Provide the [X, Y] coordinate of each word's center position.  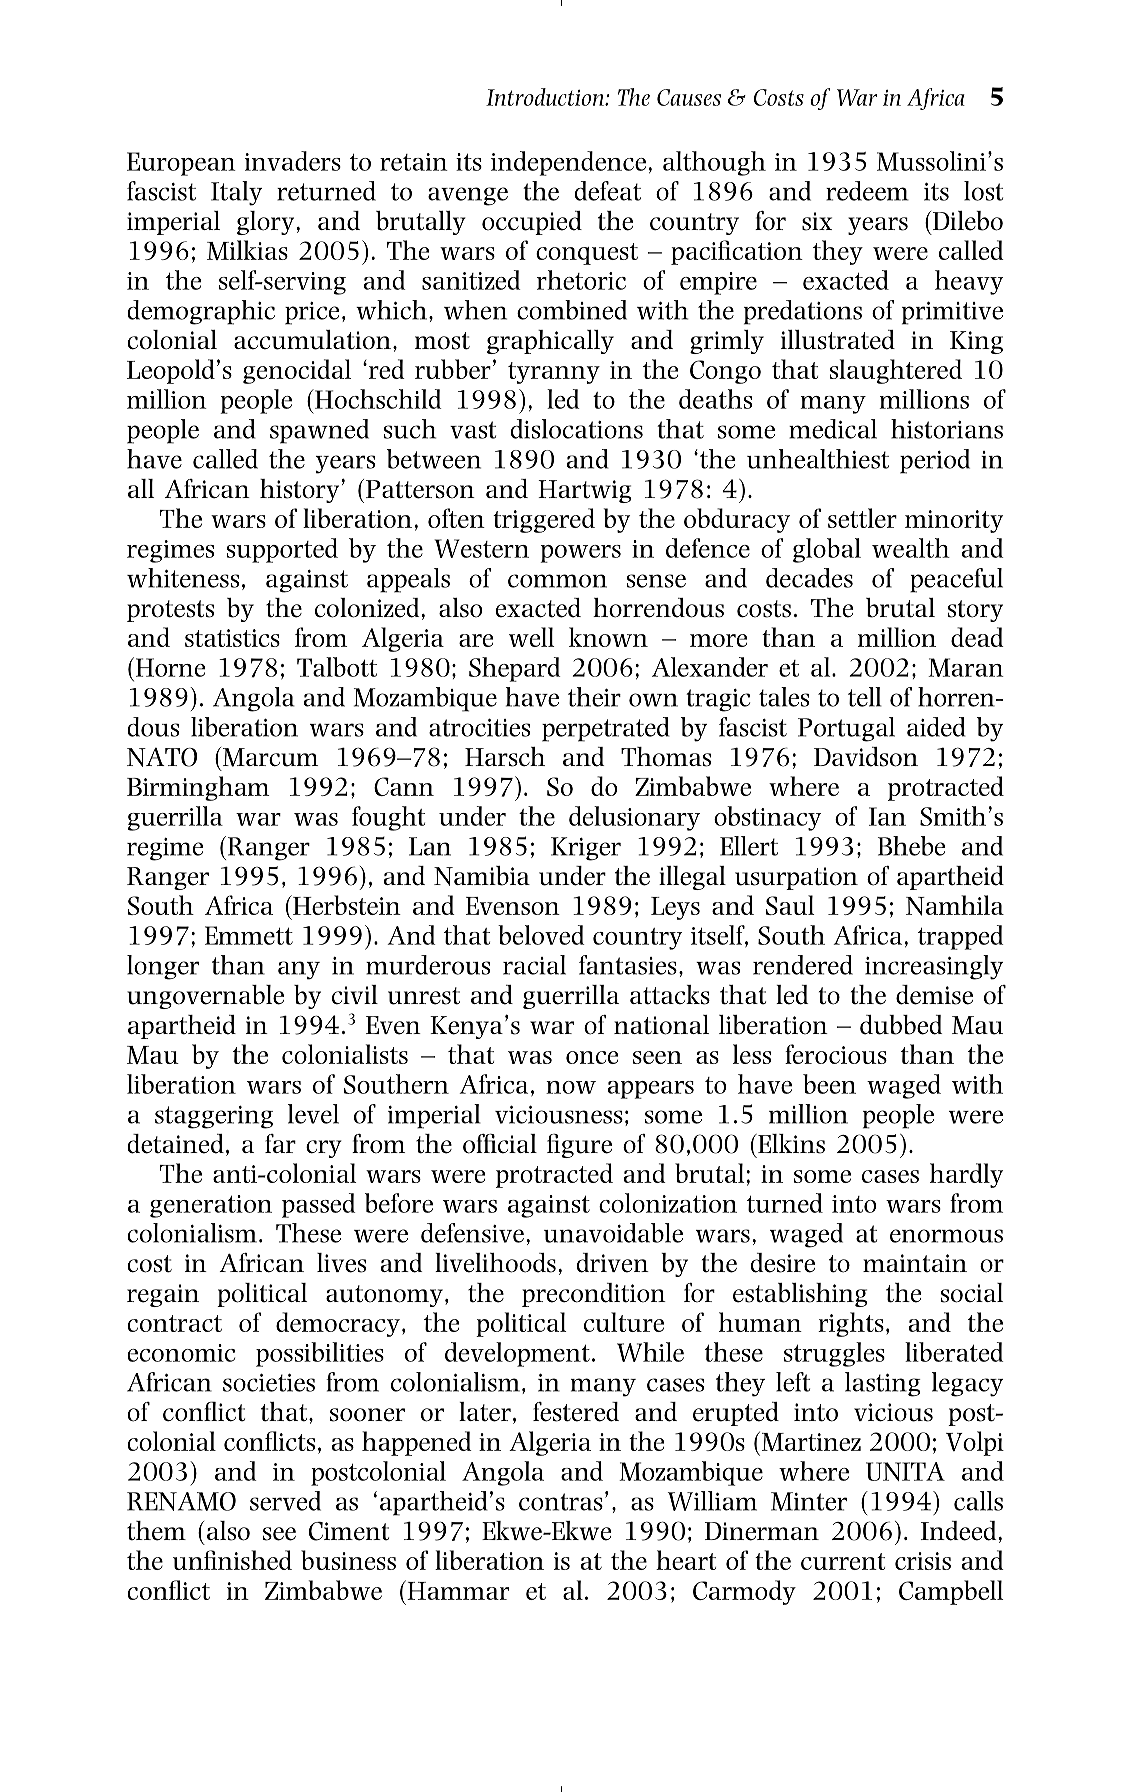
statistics [232, 638]
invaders [293, 161]
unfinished [232, 1560]
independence [568, 163]
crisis [923, 1561]
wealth [911, 548]
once [592, 1057]
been [829, 1084]
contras [561, 1502]
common [557, 581]
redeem [867, 191]
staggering [214, 1117]
